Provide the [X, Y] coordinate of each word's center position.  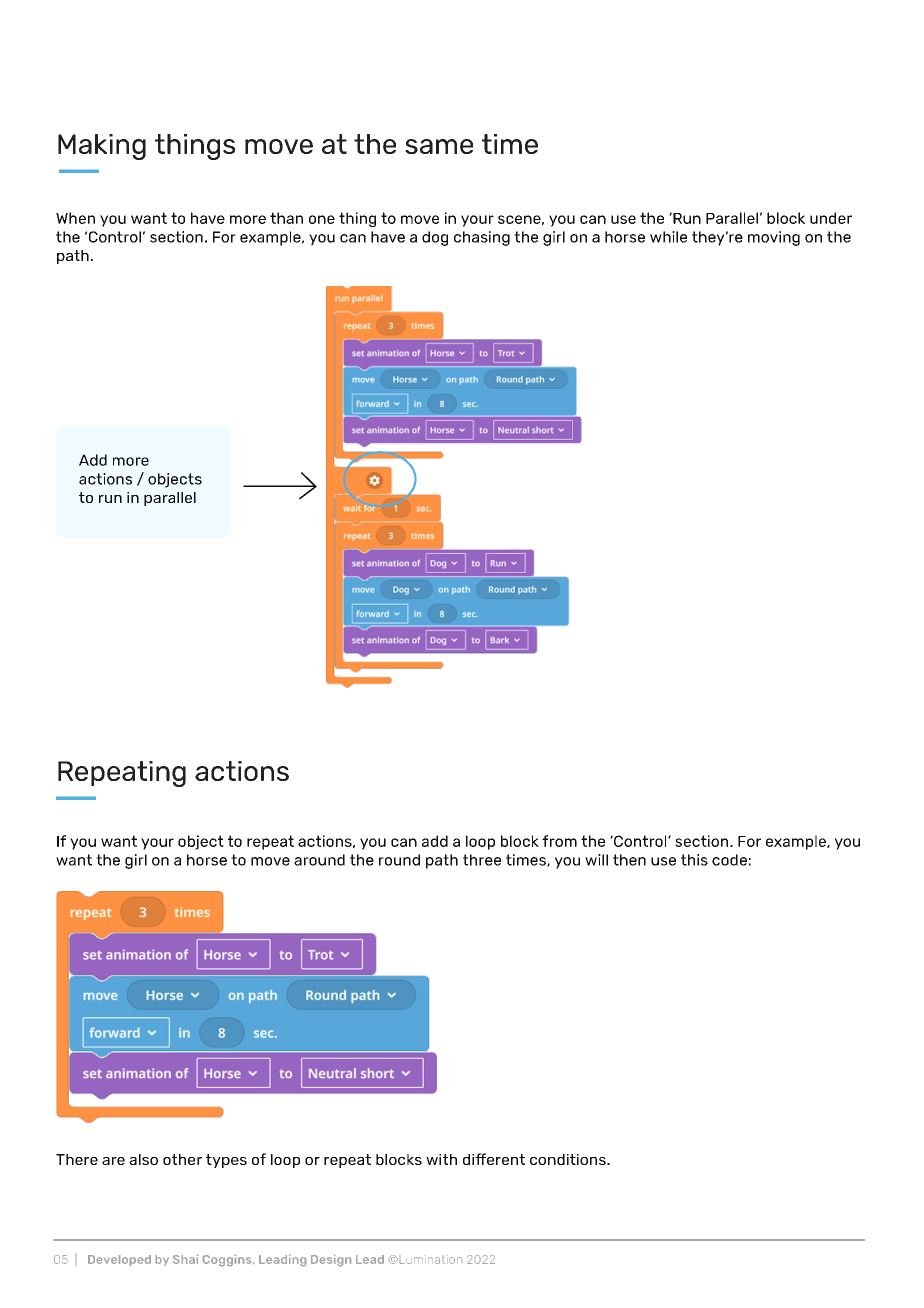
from [559, 841]
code [729, 860]
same [439, 146]
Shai [185, 1259]
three [482, 860]
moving [774, 238]
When [75, 218]
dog [435, 238]
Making [102, 147]
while [668, 237]
